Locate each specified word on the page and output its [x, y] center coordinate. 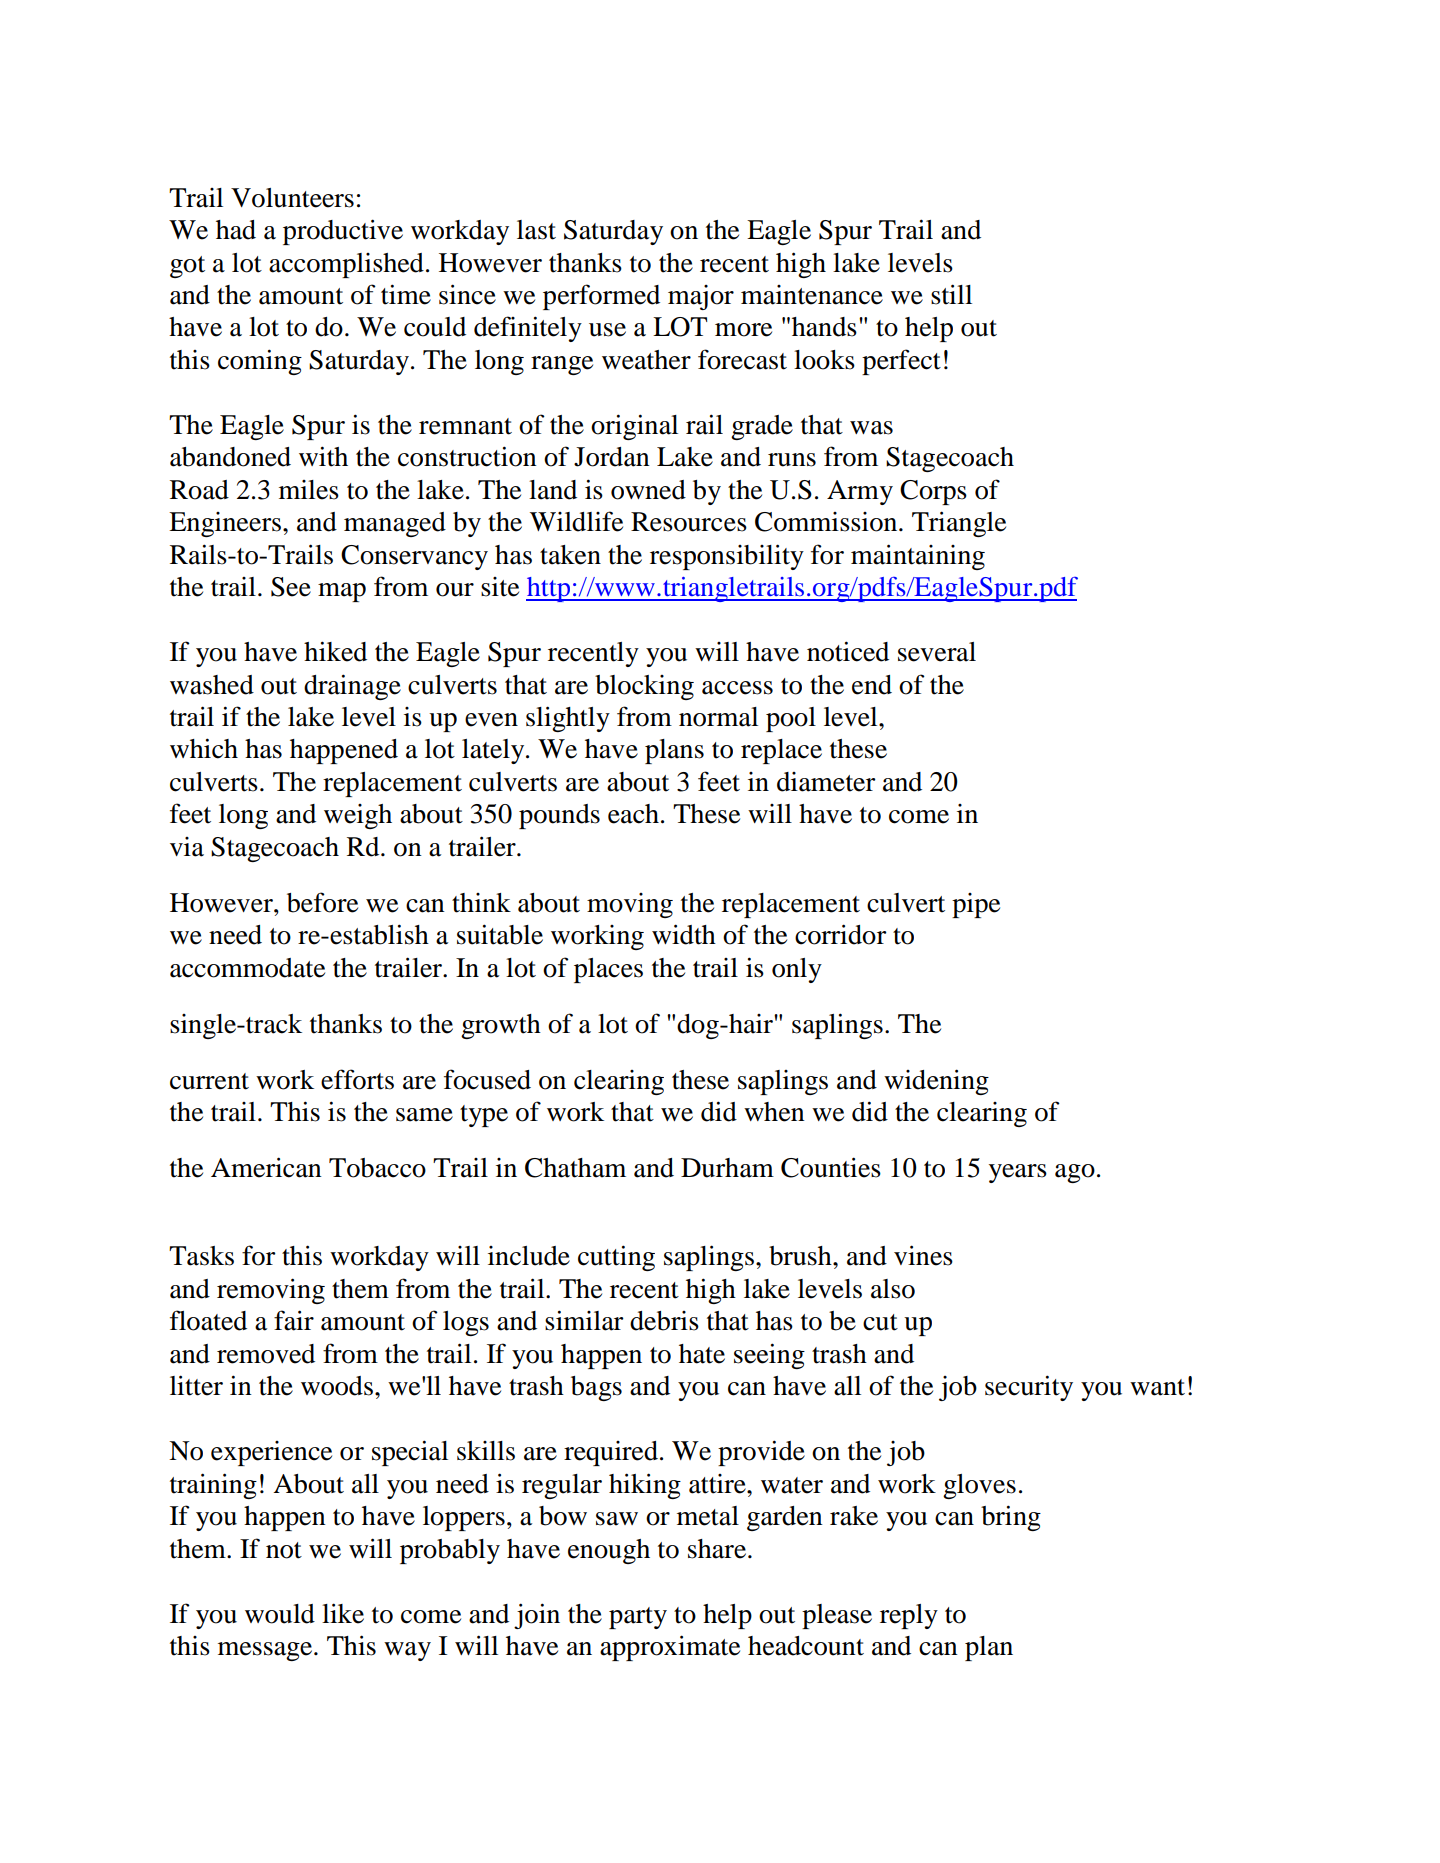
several [937, 652]
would [280, 1614]
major [701, 297]
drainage [352, 687]
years [1018, 1173]
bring [1011, 1518]
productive [343, 232]
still [951, 294]
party [638, 1618]
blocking [644, 687]
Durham [727, 1168]
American [266, 1167]
